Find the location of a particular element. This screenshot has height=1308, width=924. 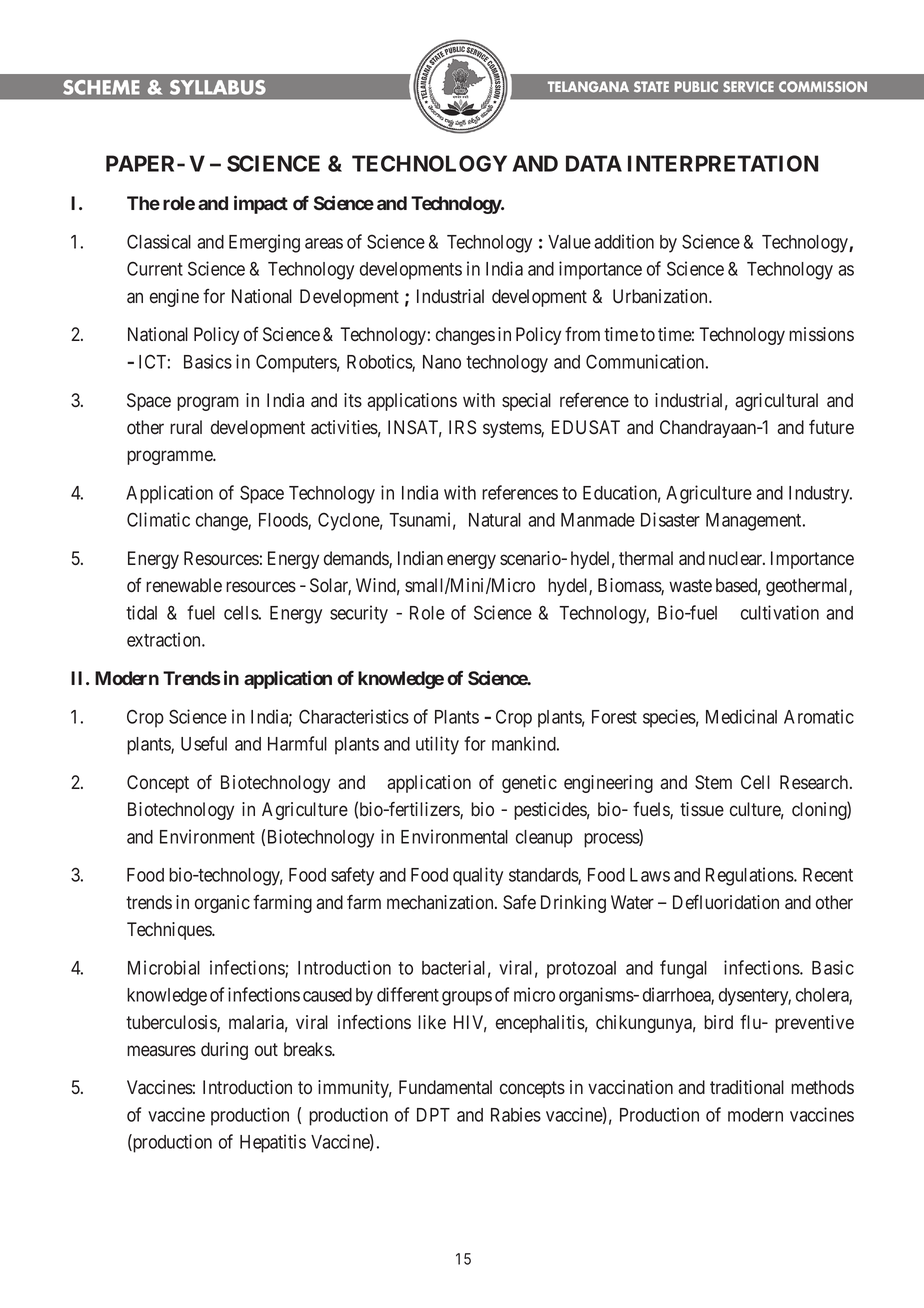

Value is located at coordinates (569, 242).
